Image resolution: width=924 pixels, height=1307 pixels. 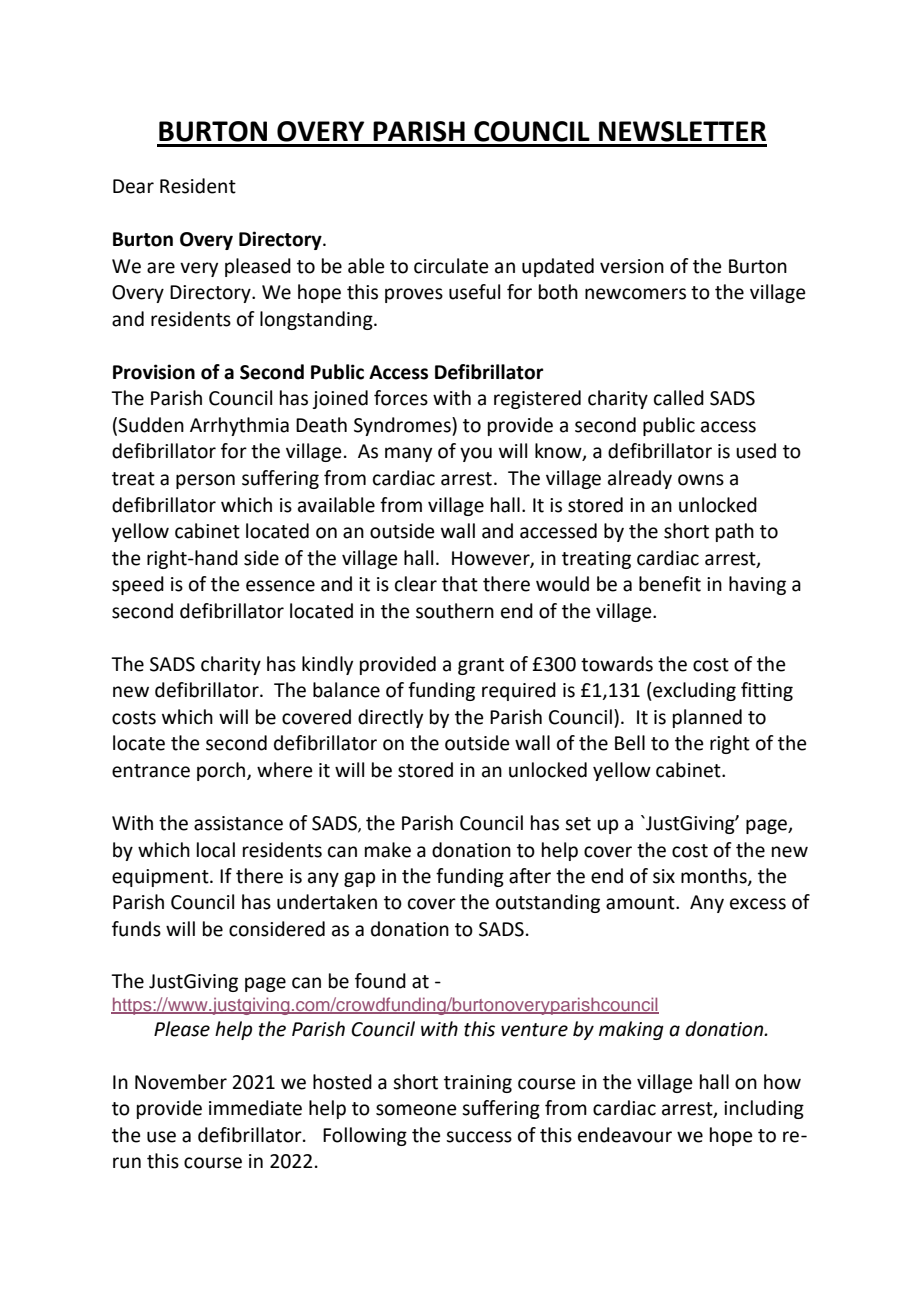 What do you see at coordinates (133, 186) in the screenshot?
I see `Dear` at bounding box center [133, 186].
